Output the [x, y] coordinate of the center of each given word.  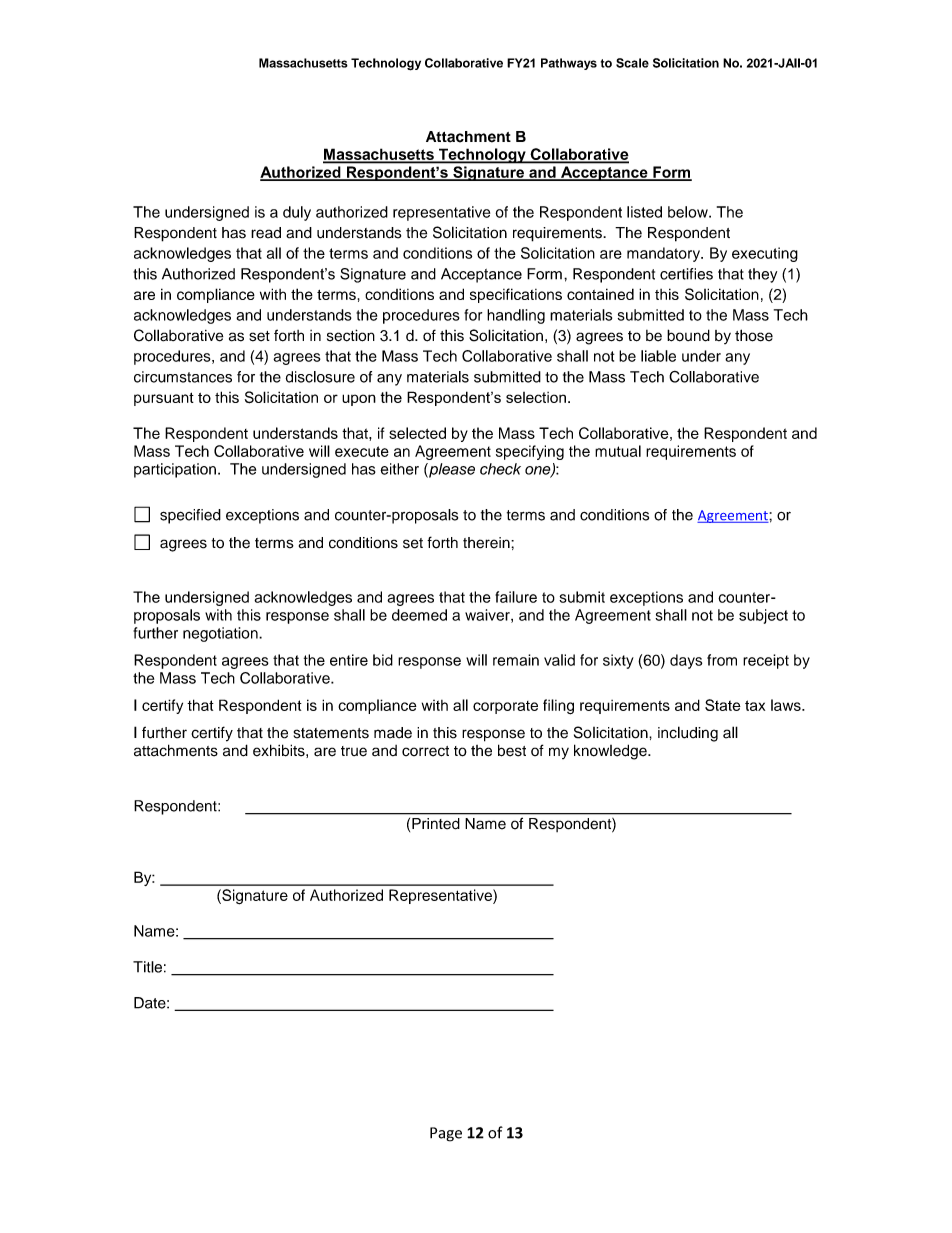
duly [297, 213]
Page [446, 1134]
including [688, 734]
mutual [618, 451]
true [354, 751]
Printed [435, 823]
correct [425, 751]
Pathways [569, 64]
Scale [632, 63]
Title [147, 967]
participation [175, 470]
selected [417, 433]
